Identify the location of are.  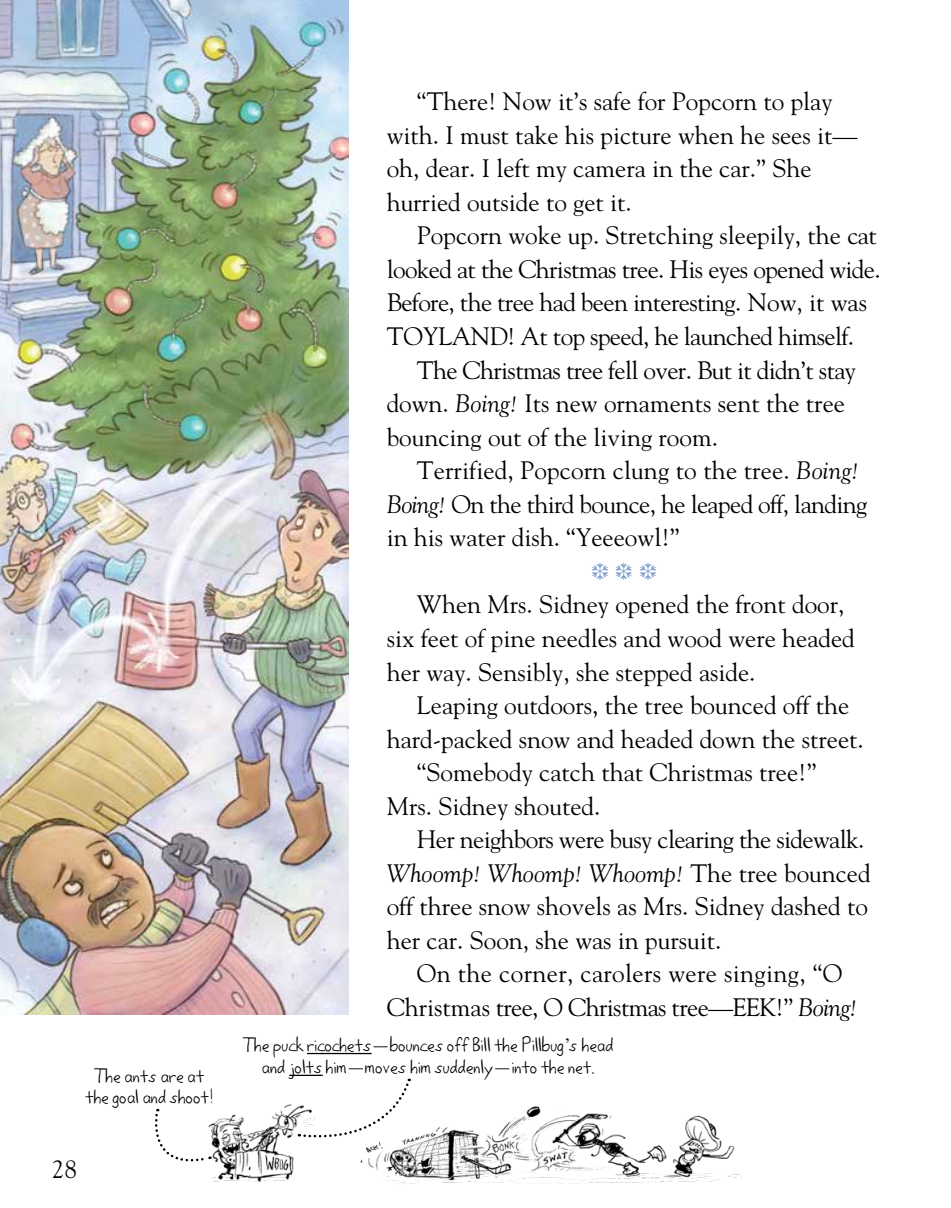
(172, 1078).
